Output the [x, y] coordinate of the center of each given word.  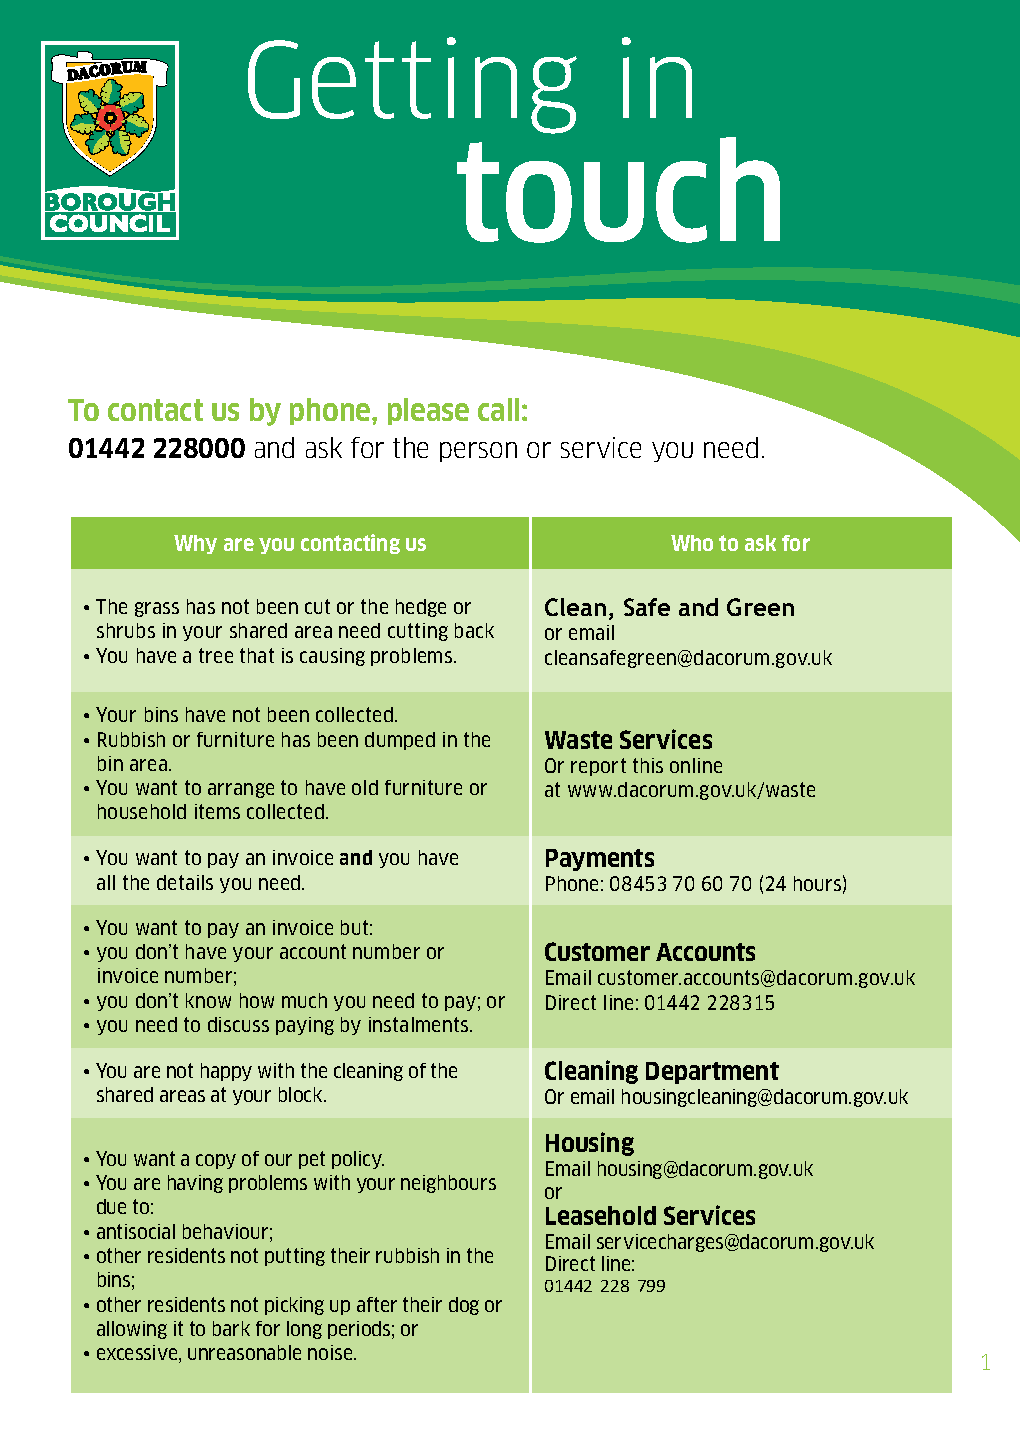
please [428, 411]
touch [618, 190]
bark [231, 1328]
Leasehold [601, 1215]
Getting [412, 85]
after [377, 1304]
